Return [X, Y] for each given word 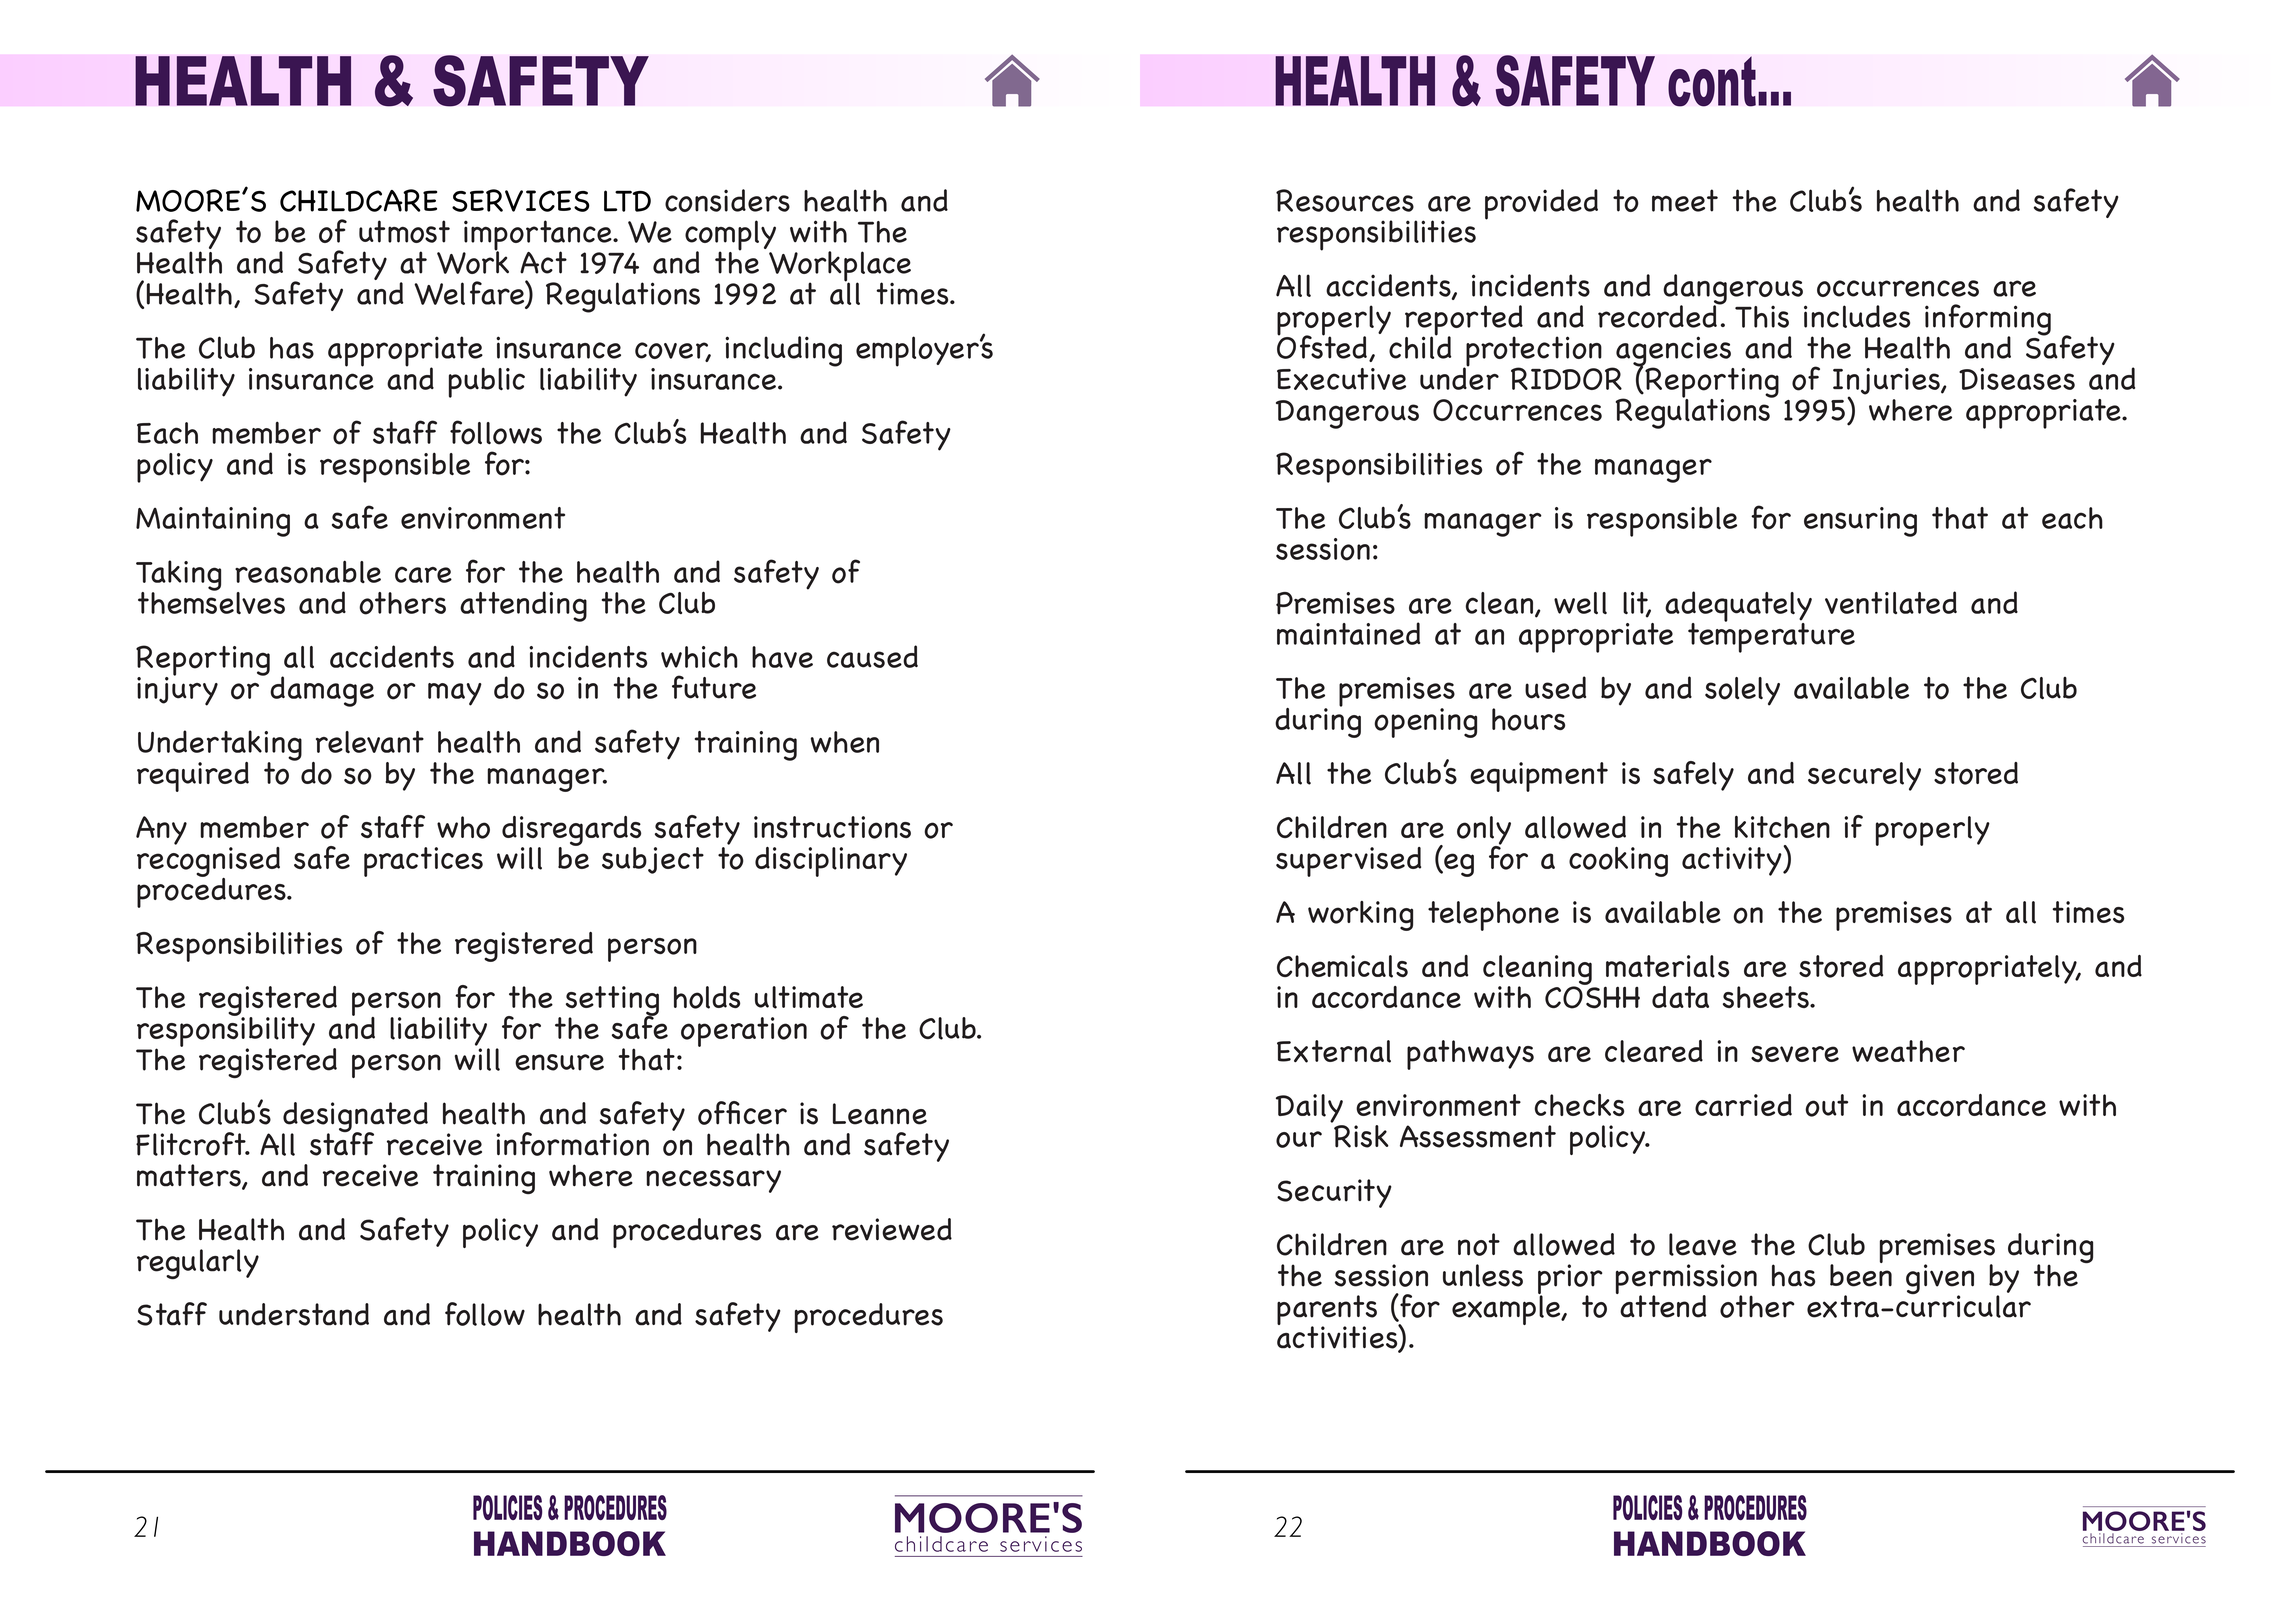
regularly [198, 1264]
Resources [1345, 200]
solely [1742, 691]
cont [1712, 81]
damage [322, 691]
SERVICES [521, 200]
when [845, 742]
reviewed [892, 1229]
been [1861, 1274]
